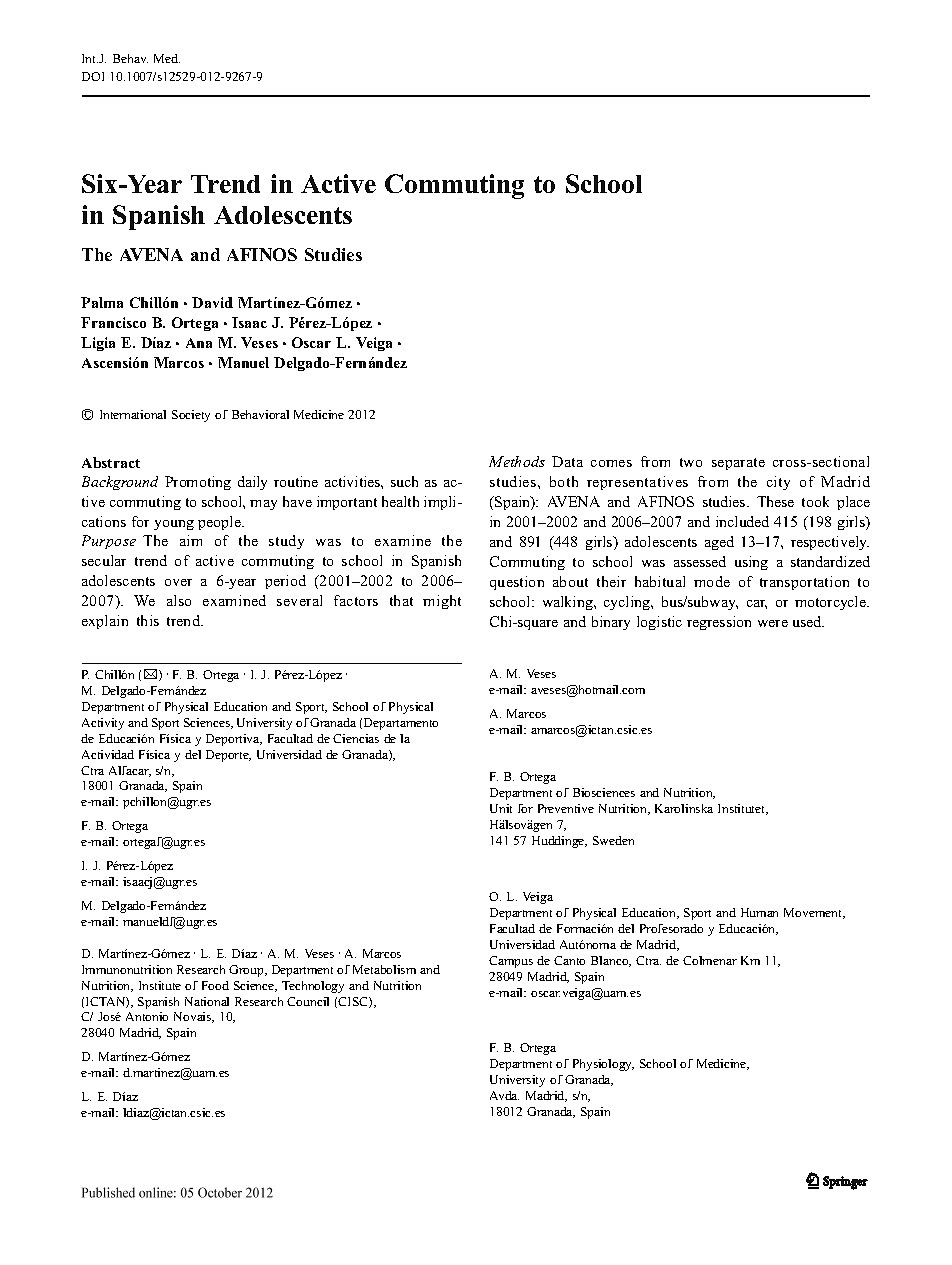  I want to click on over, so click(178, 582).
